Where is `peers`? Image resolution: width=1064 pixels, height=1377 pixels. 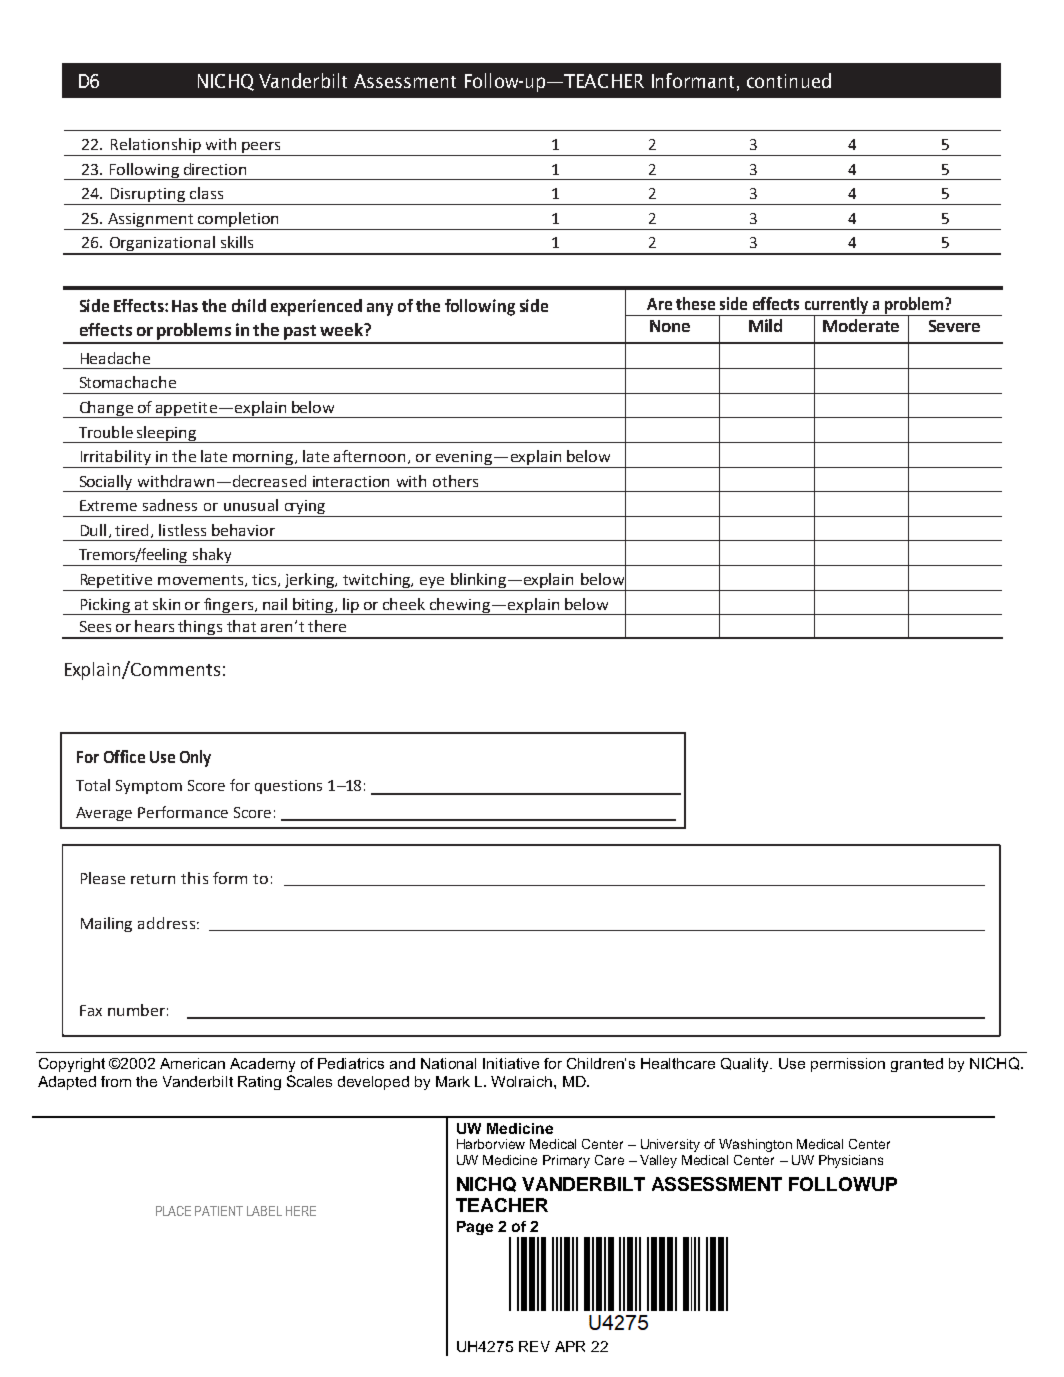
peers is located at coordinates (261, 149).
